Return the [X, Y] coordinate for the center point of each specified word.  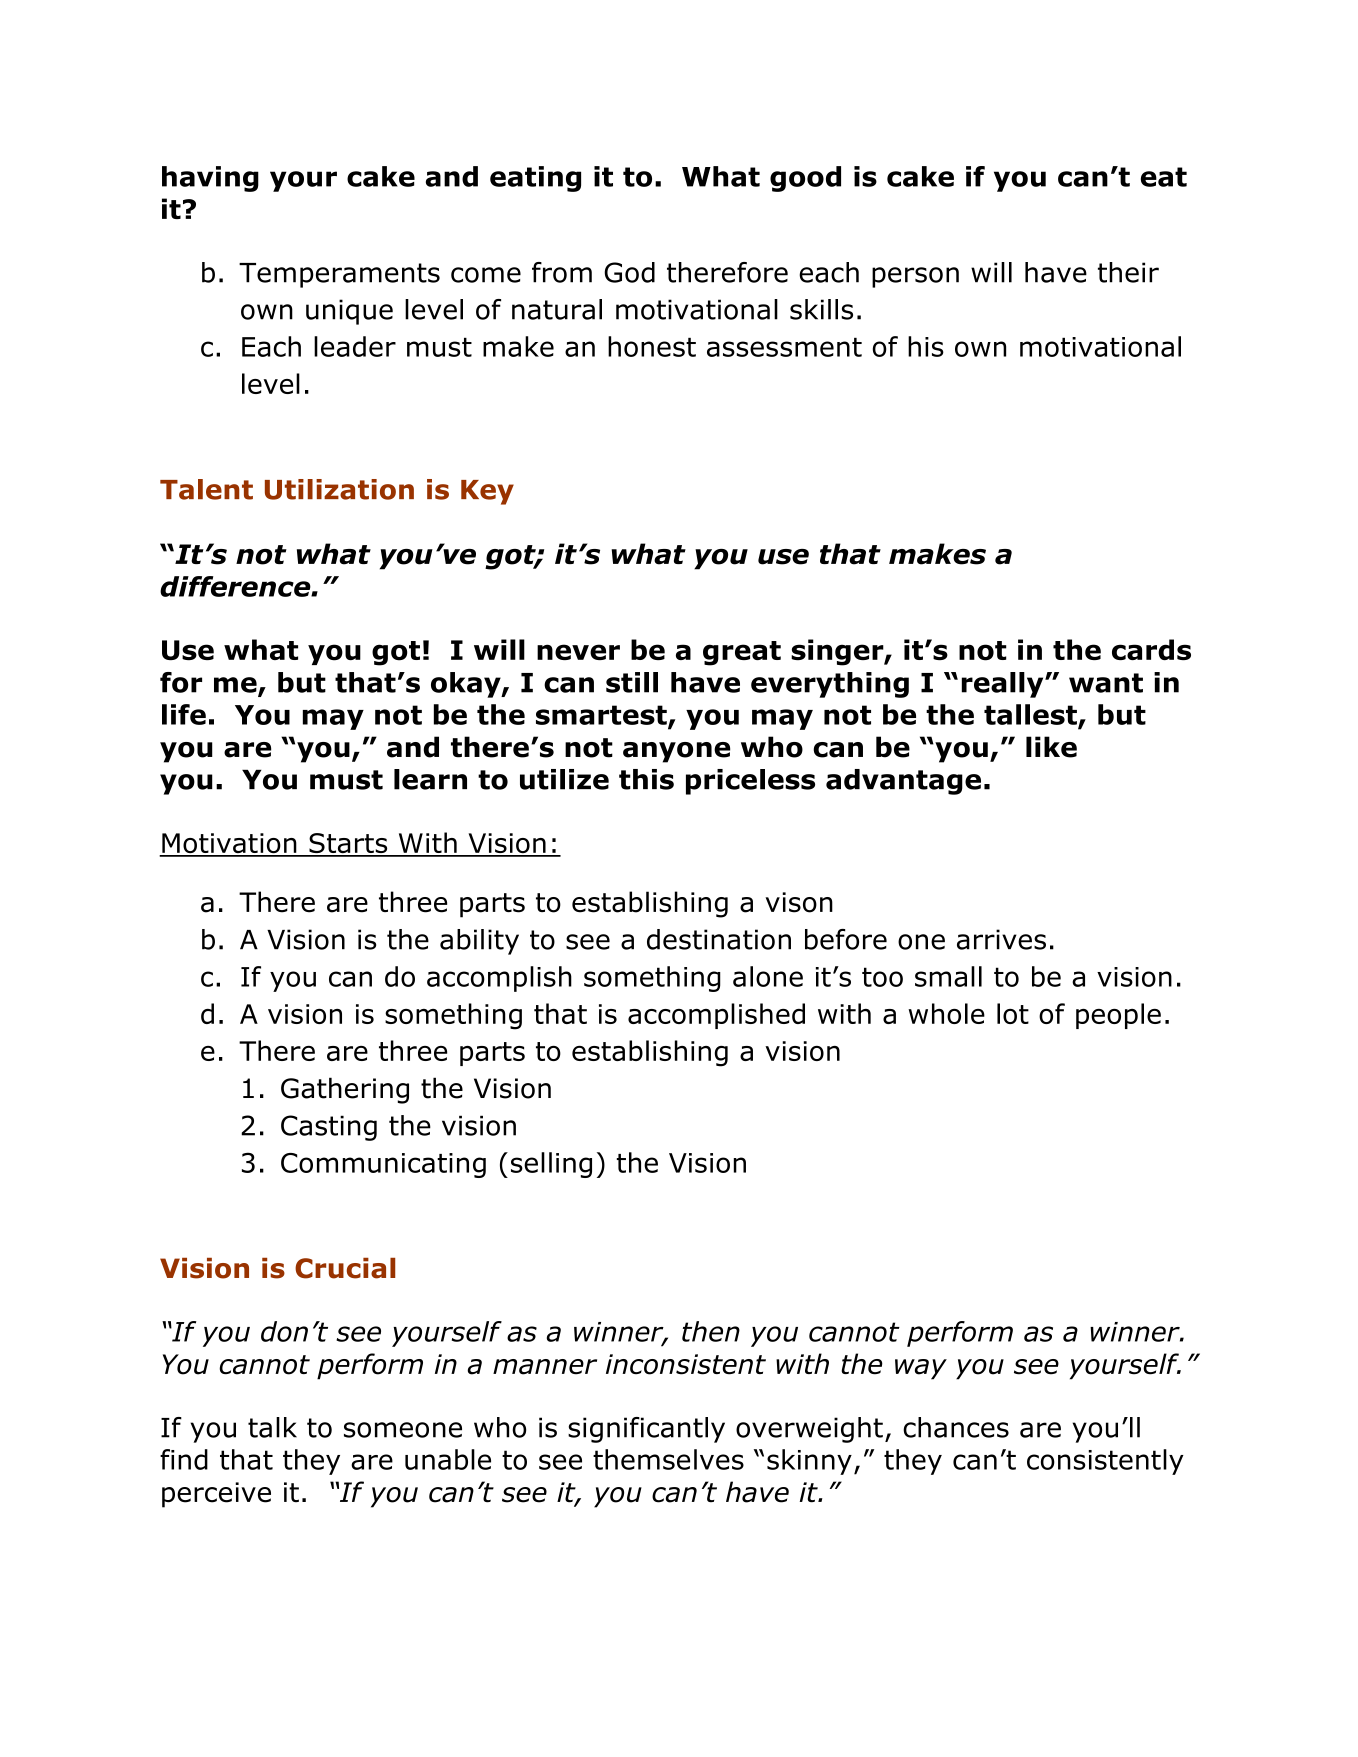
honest [652, 346]
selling [551, 1165]
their [1128, 272]
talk [272, 1427]
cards [1151, 649]
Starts [348, 844]
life [184, 714]
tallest [1031, 715]
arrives [1001, 939]
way [921, 1369]
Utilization [339, 489]
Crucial [345, 1268]
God [629, 272]
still [632, 682]
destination [719, 939]
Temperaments [339, 275]
